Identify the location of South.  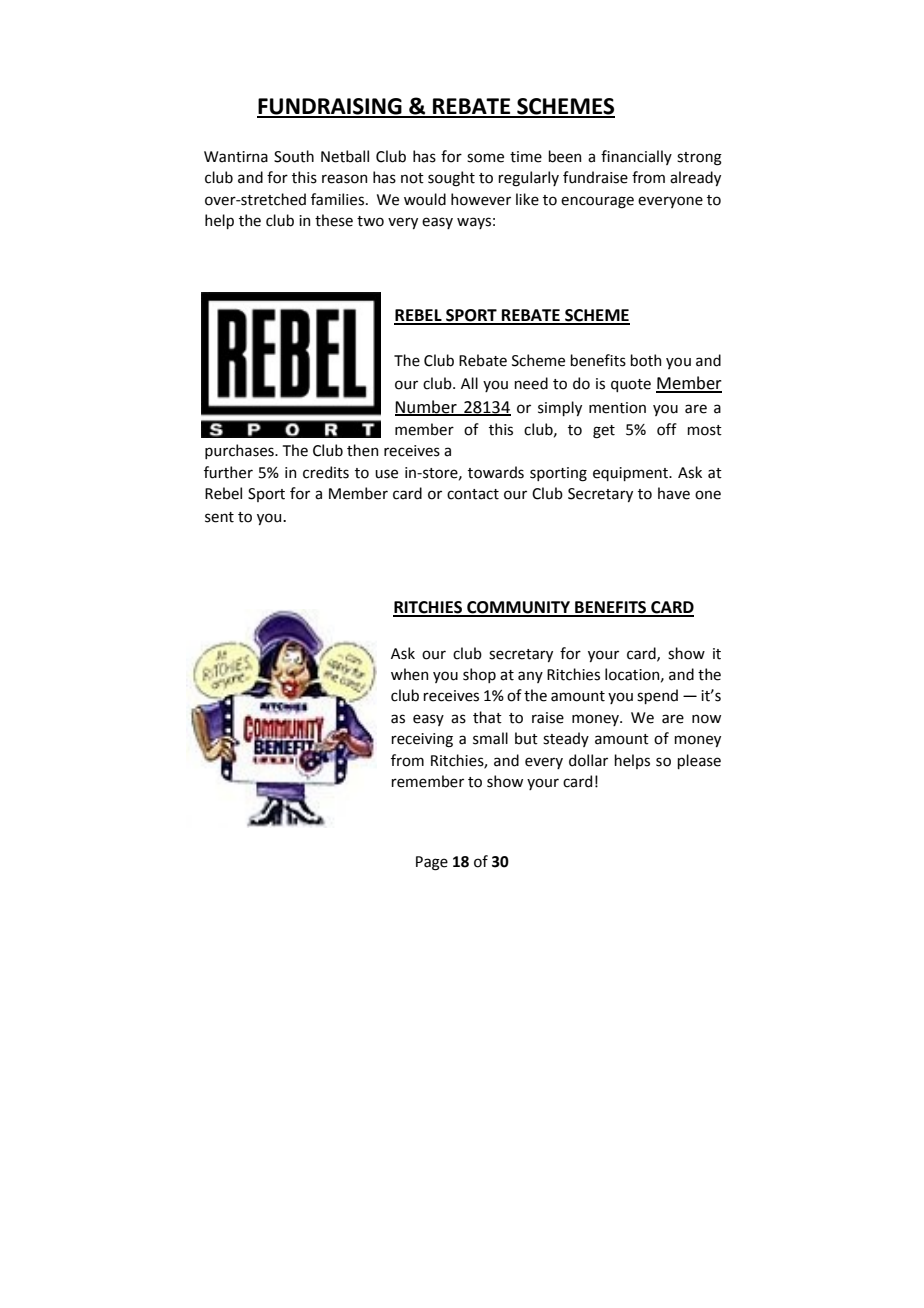
(294, 156).
